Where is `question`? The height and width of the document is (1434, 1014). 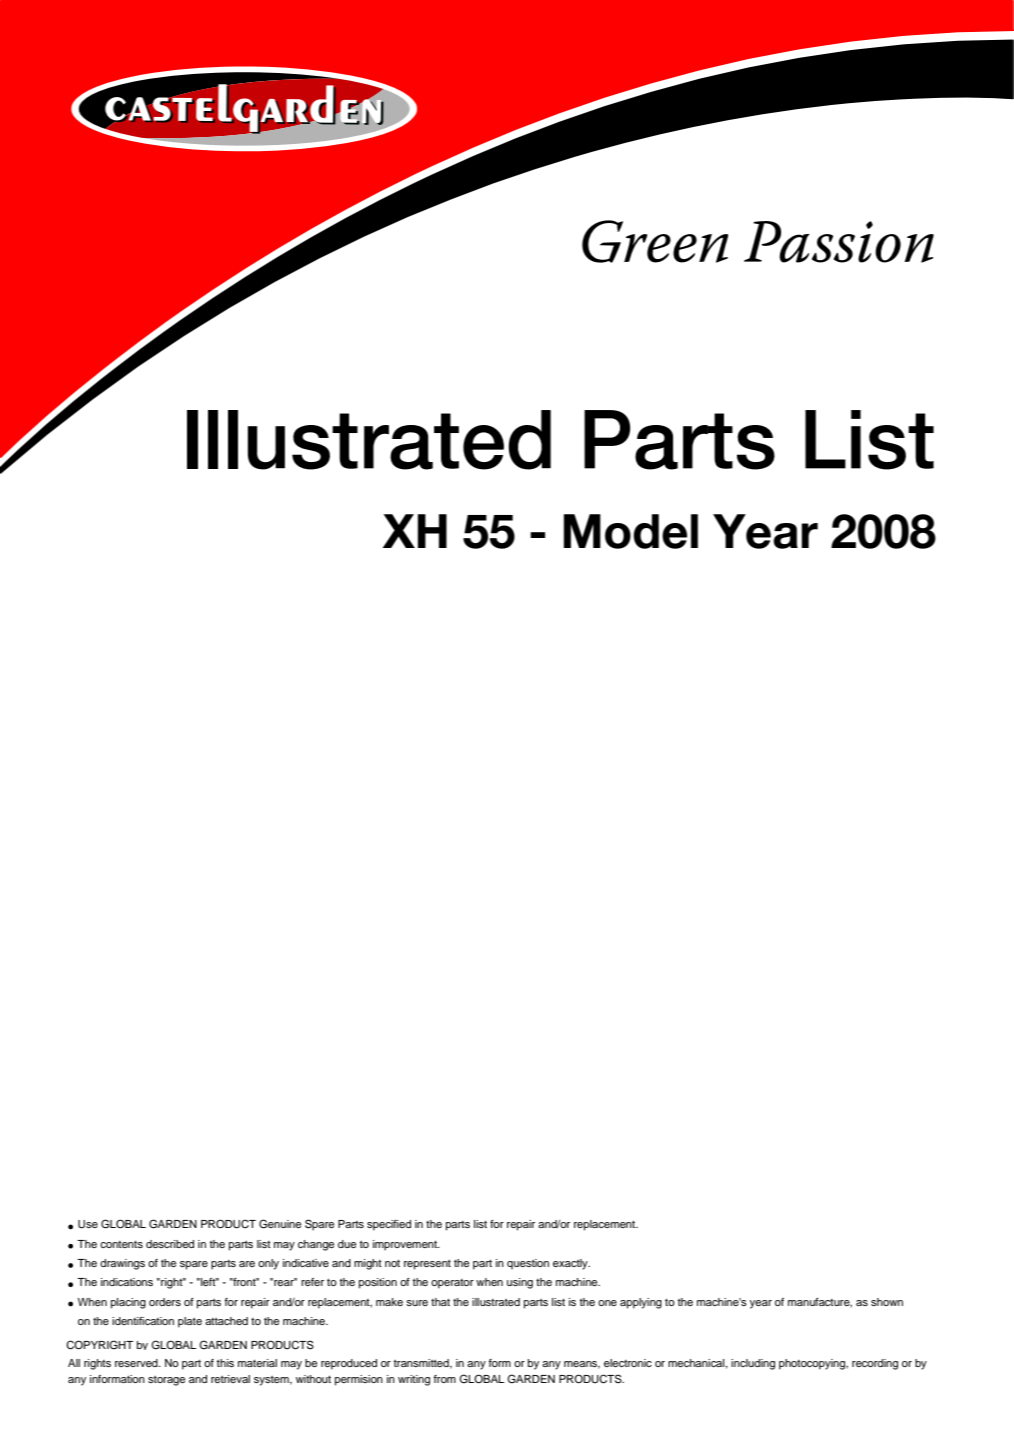
question is located at coordinates (528, 1264).
